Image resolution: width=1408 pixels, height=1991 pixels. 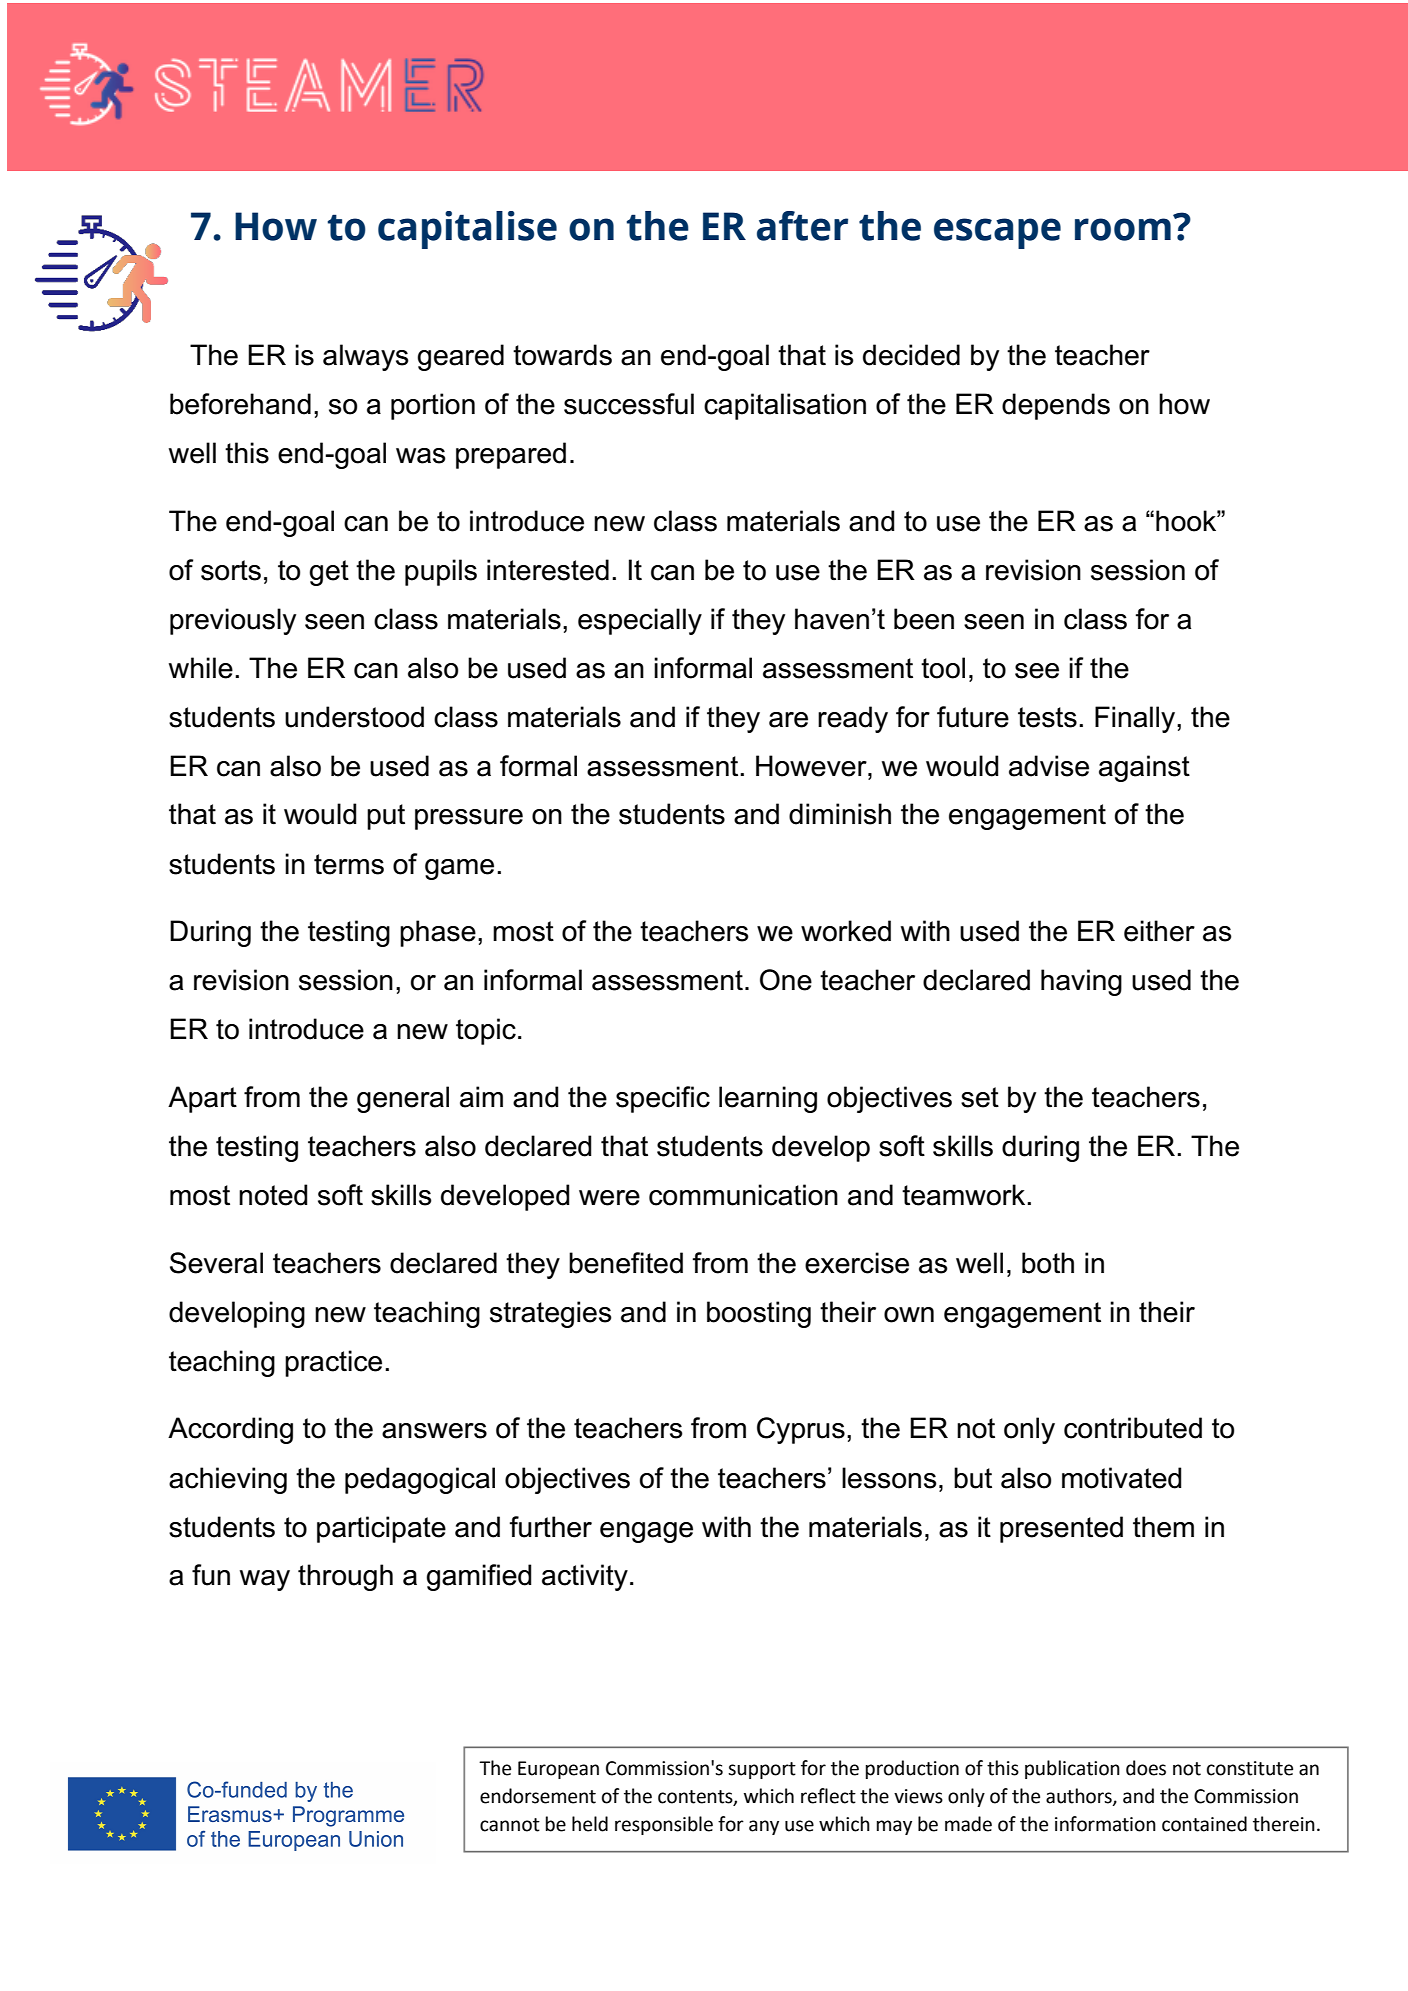 What do you see at coordinates (801, 1430) in the page?
I see `Cyprus` at bounding box center [801, 1430].
